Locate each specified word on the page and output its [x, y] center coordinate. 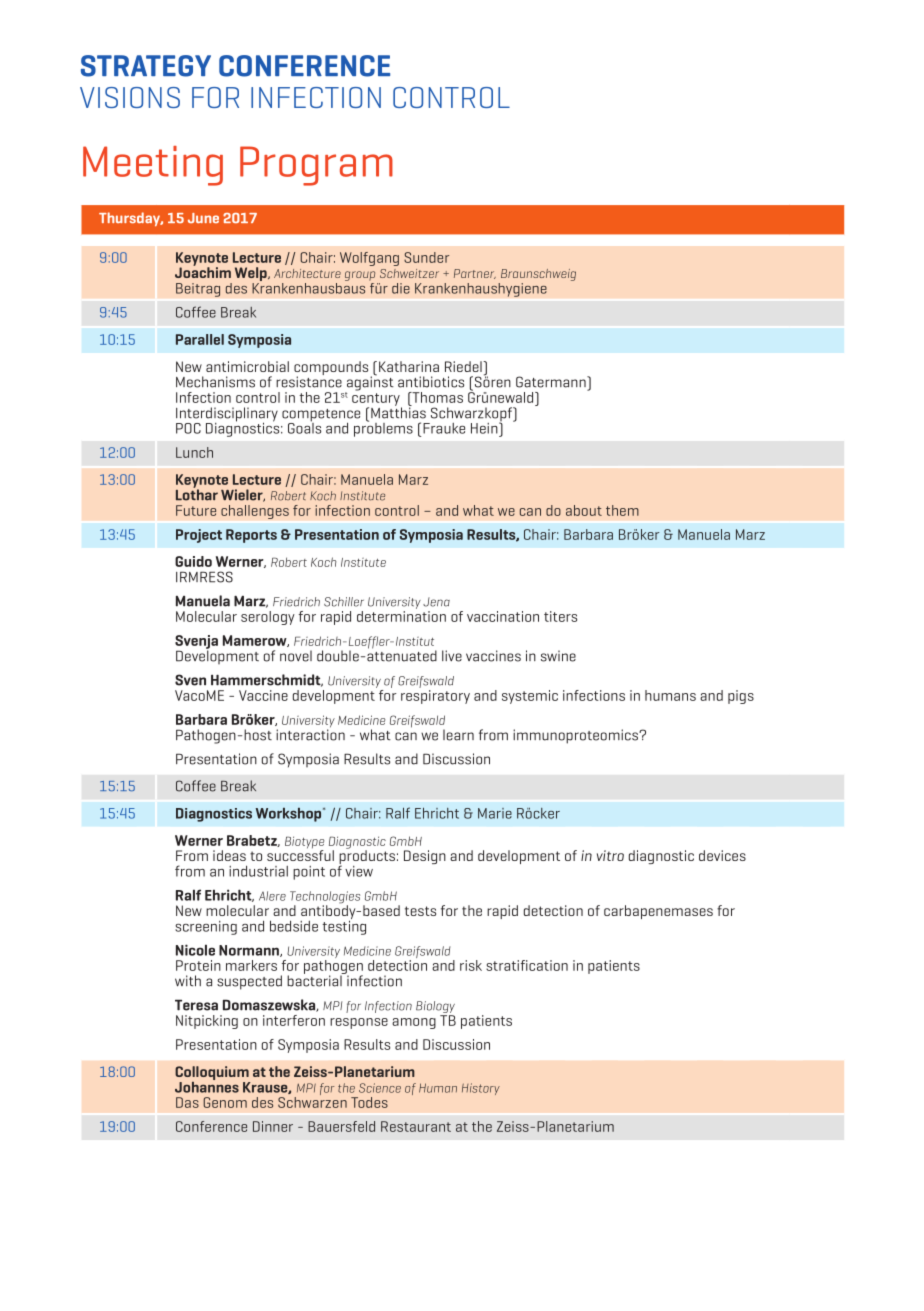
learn [458, 735]
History [481, 1089]
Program [316, 166]
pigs [741, 697]
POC [188, 428]
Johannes [207, 1086]
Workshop [290, 815]
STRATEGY [146, 66]
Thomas [436, 397]
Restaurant [416, 1126]
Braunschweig [538, 275]
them [622, 510]
